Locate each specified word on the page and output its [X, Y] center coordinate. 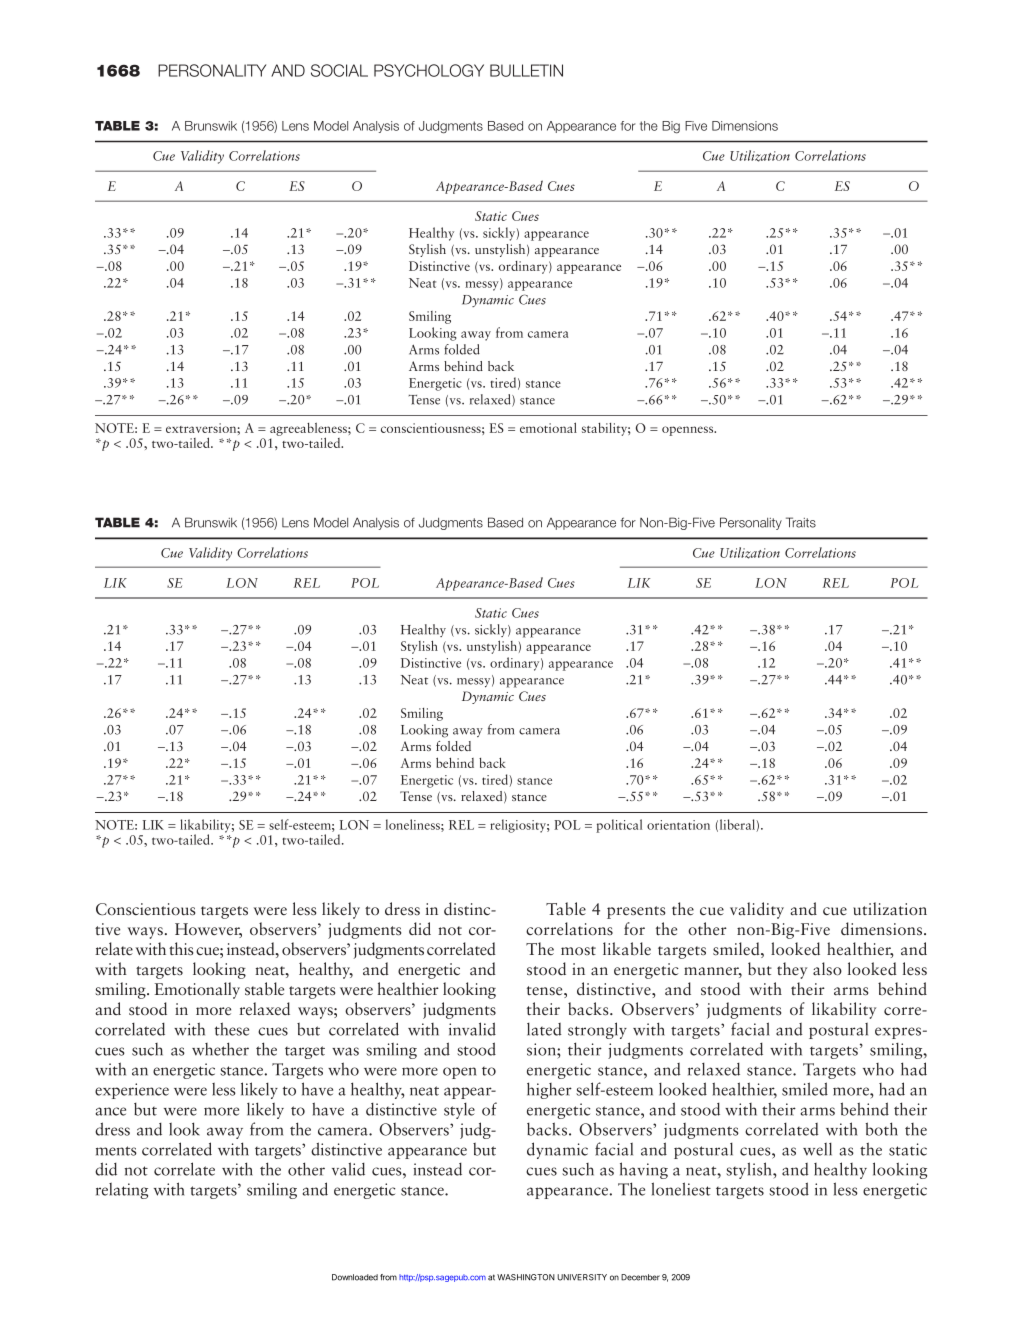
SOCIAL [339, 70]
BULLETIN [526, 70]
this [181, 949]
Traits [801, 522]
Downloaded [355, 1277]
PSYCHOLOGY [429, 70]
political [619, 826]
